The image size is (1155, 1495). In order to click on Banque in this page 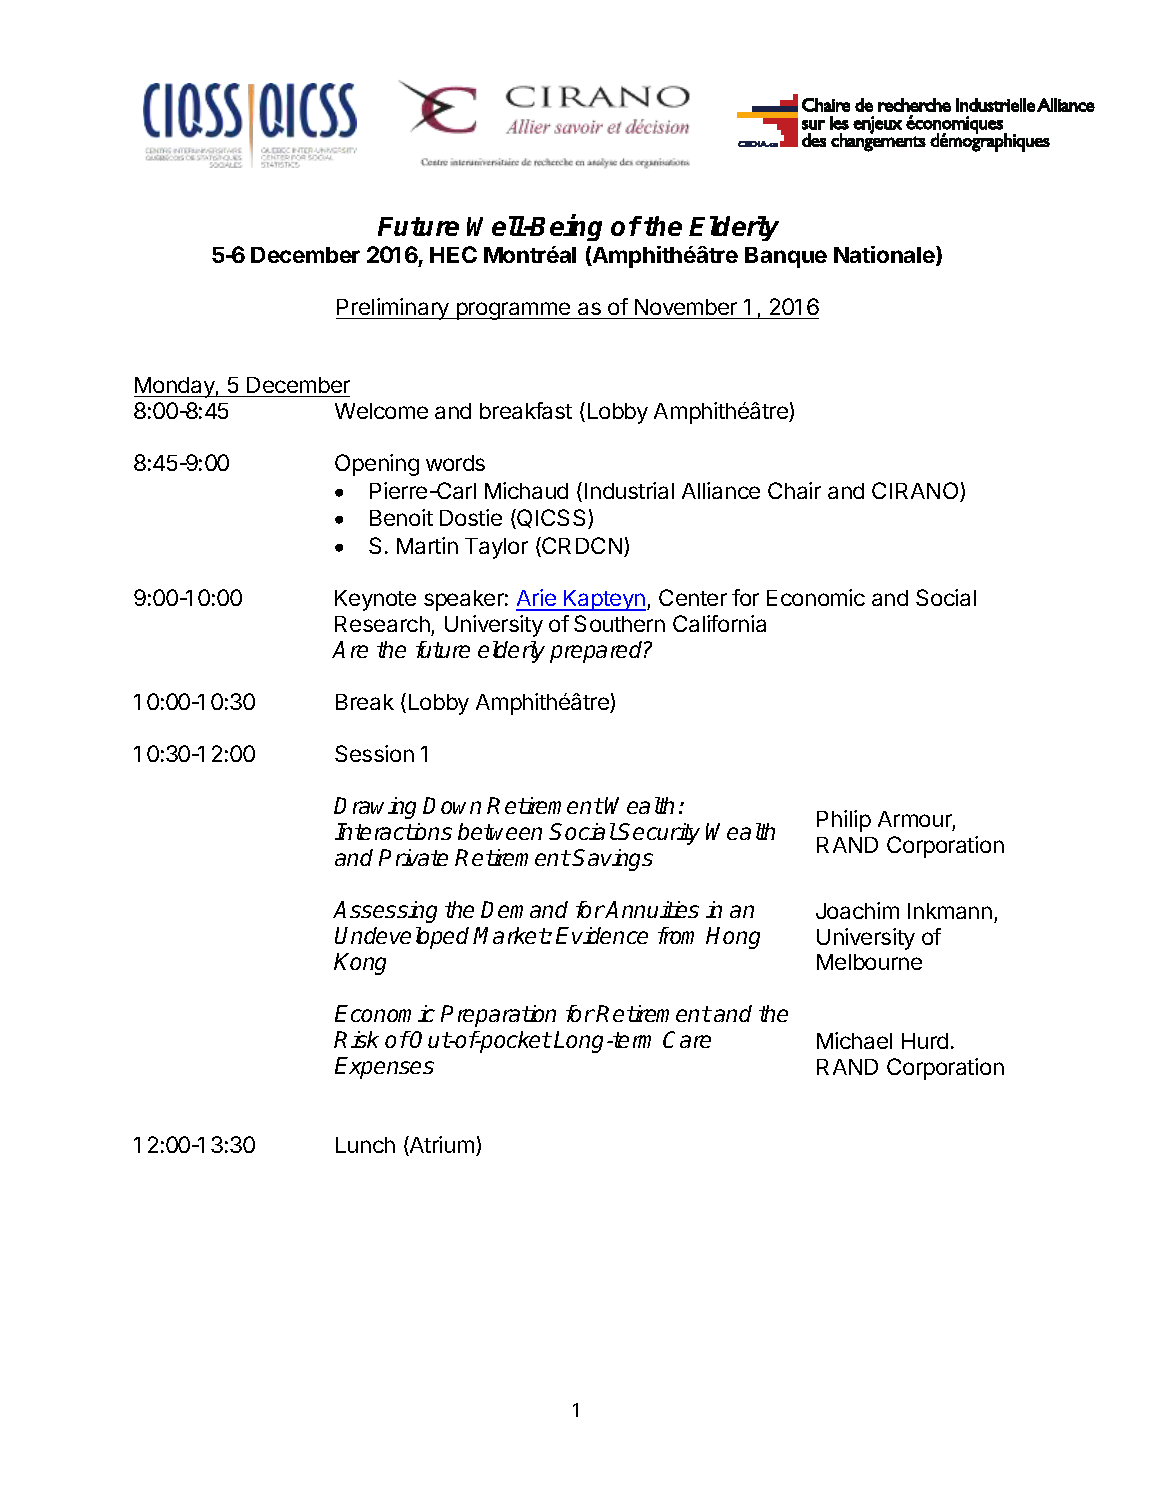, I will do `click(786, 257)`.
